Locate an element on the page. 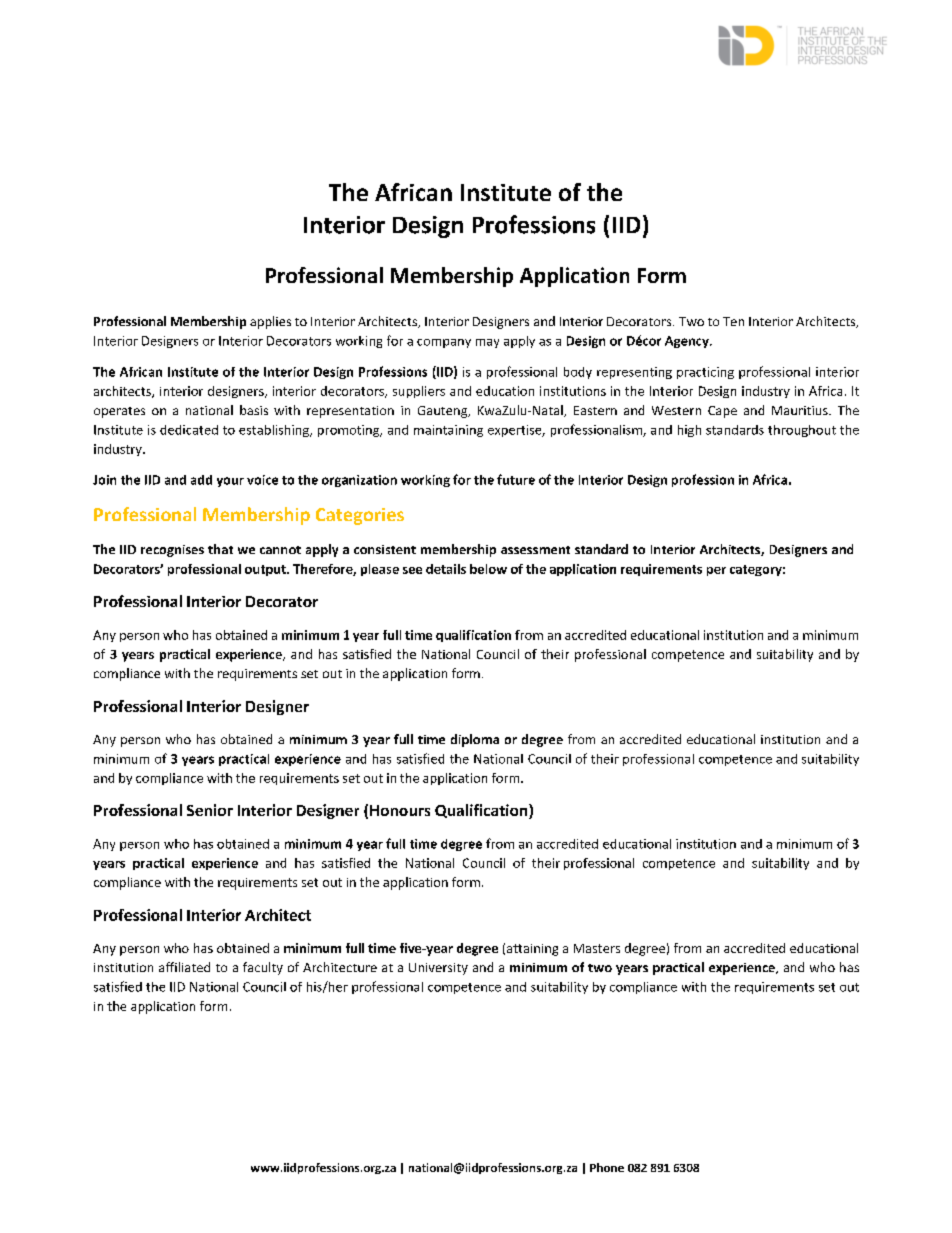 The height and width of the image is (1233, 952). affiliated is located at coordinates (184, 967).
